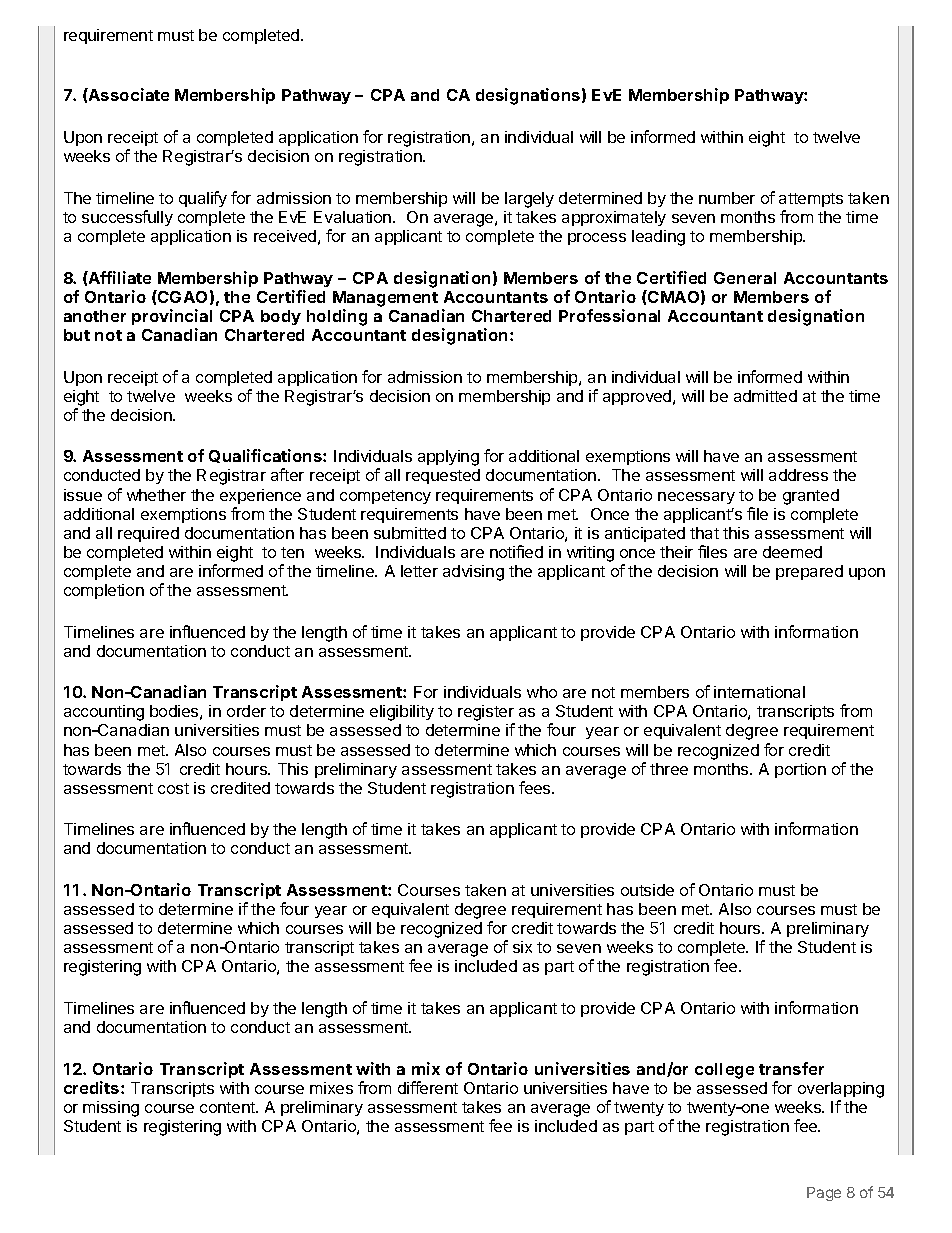 The image size is (952, 1233). Describe the element at coordinates (127, 218) in the screenshot. I see `successfully` at that location.
